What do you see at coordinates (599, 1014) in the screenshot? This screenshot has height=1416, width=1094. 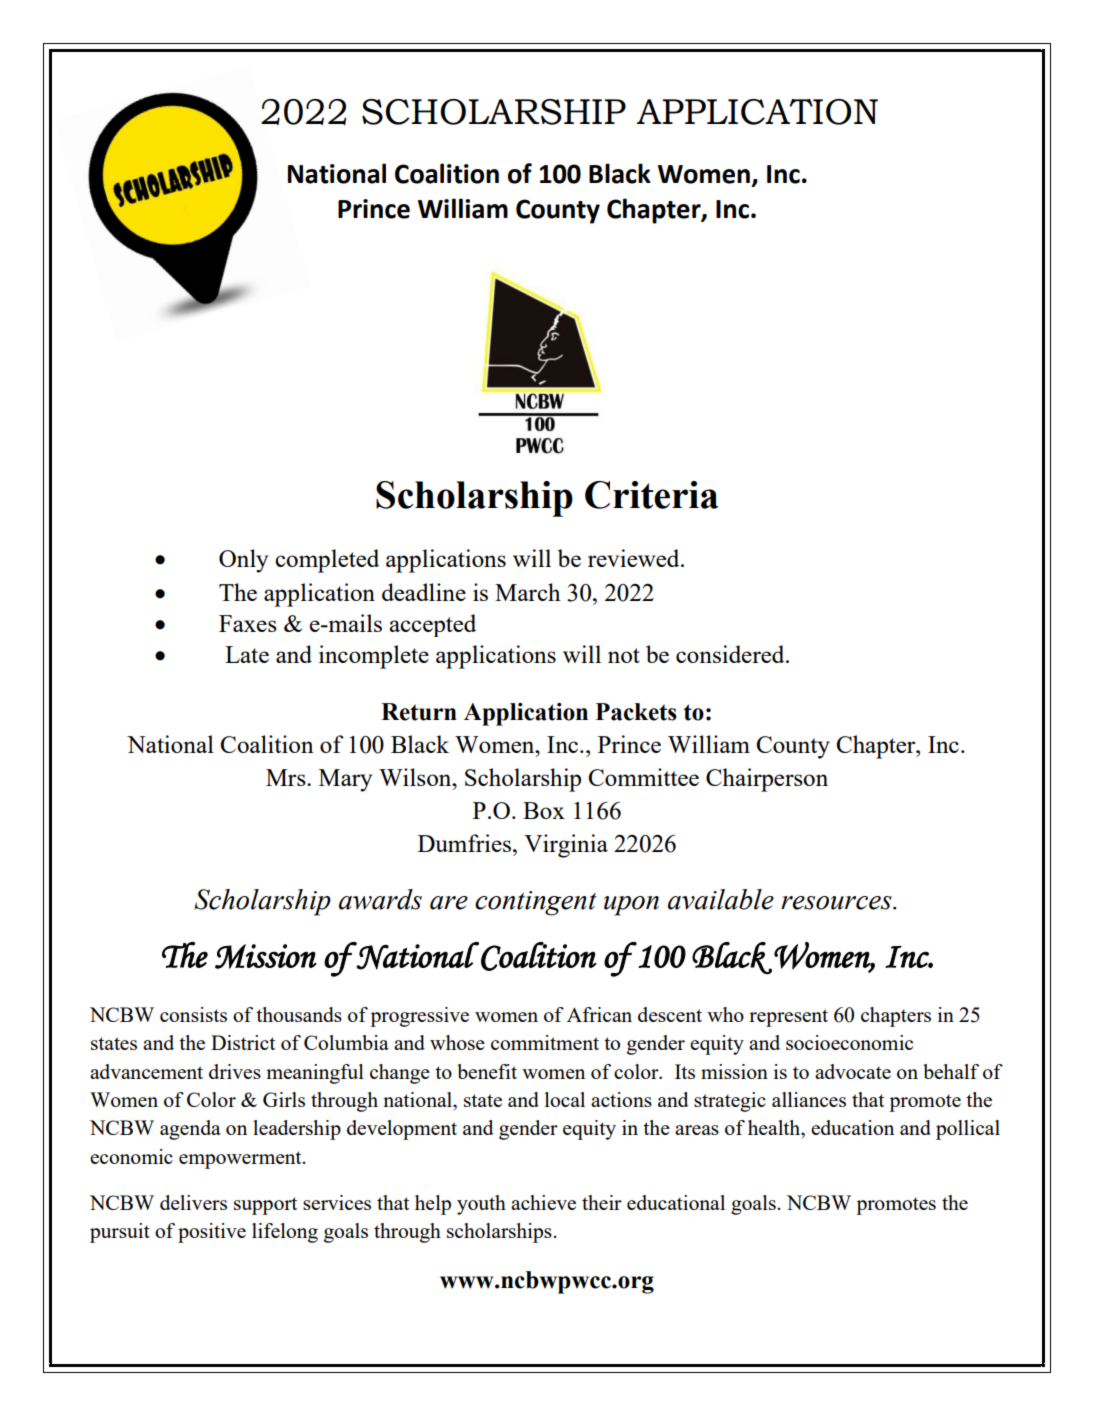 I see `African` at bounding box center [599, 1014].
